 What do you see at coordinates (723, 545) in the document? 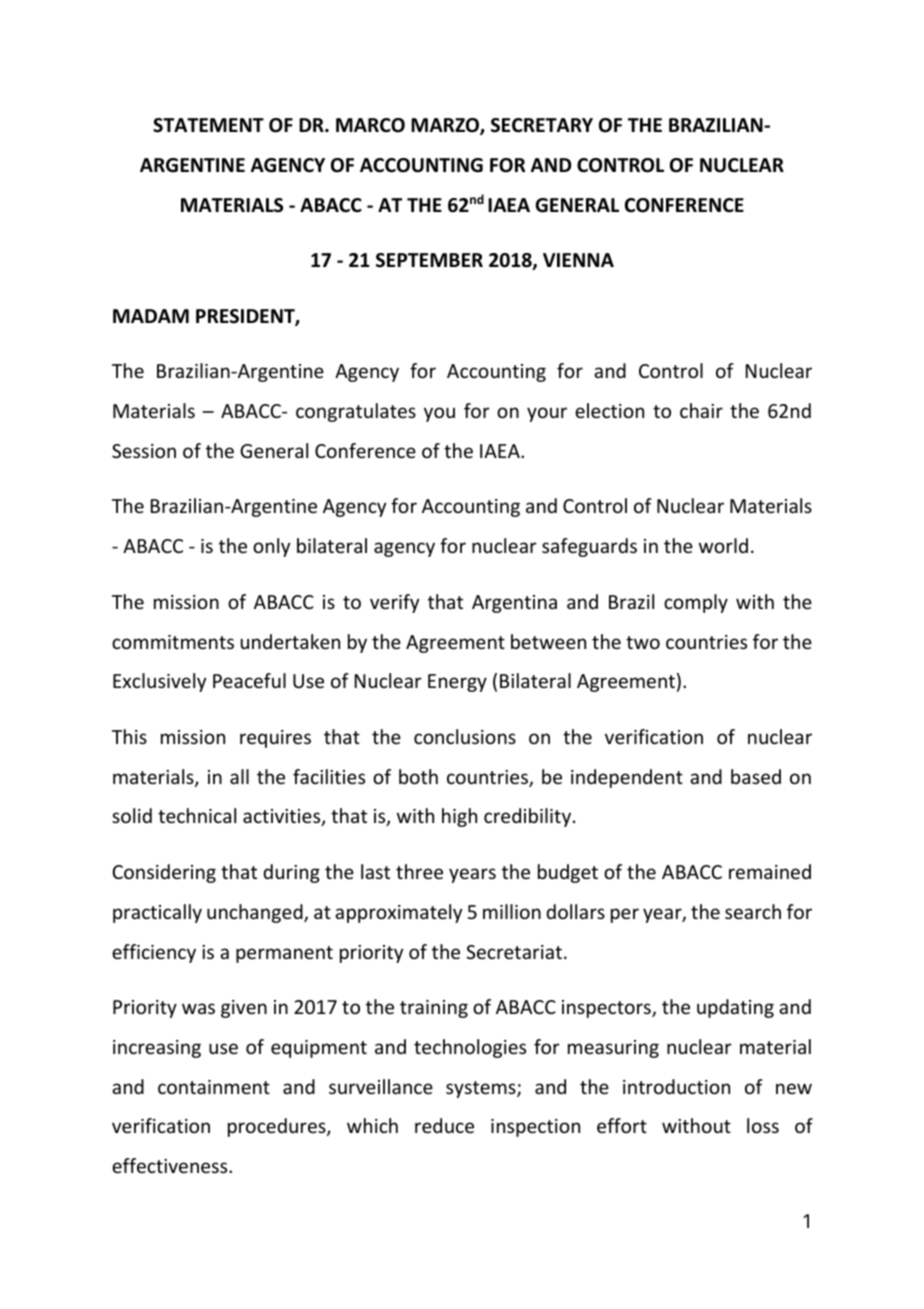
I see `world` at bounding box center [723, 545].
